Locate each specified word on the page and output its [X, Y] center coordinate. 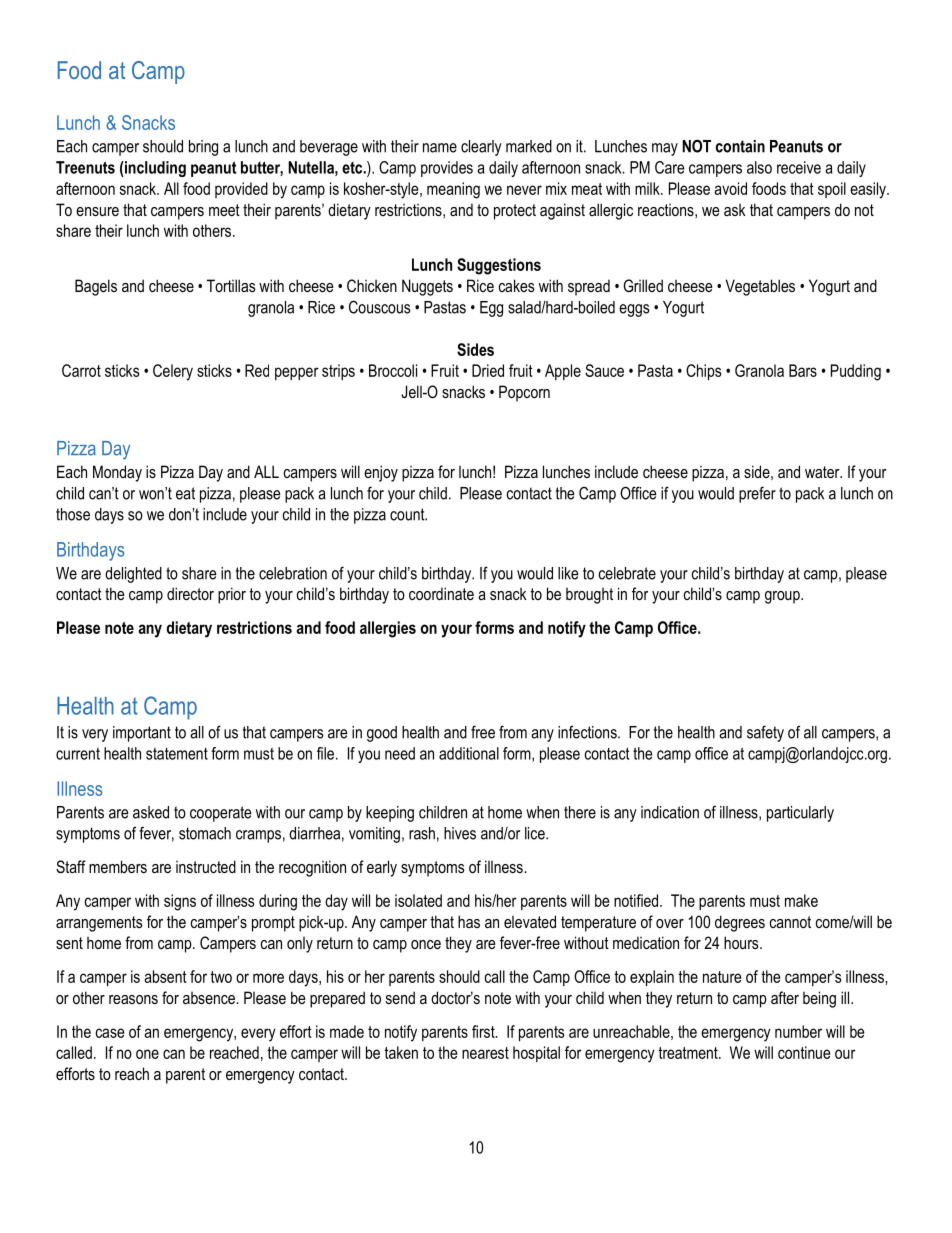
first [484, 1031]
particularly [800, 814]
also [759, 167]
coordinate [441, 593]
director [190, 593]
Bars [803, 370]
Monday [117, 473]
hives [460, 833]
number [798, 1031]
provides [447, 169]
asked [151, 812]
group [783, 597]
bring [203, 148]
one [147, 1054]
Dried [488, 370]
